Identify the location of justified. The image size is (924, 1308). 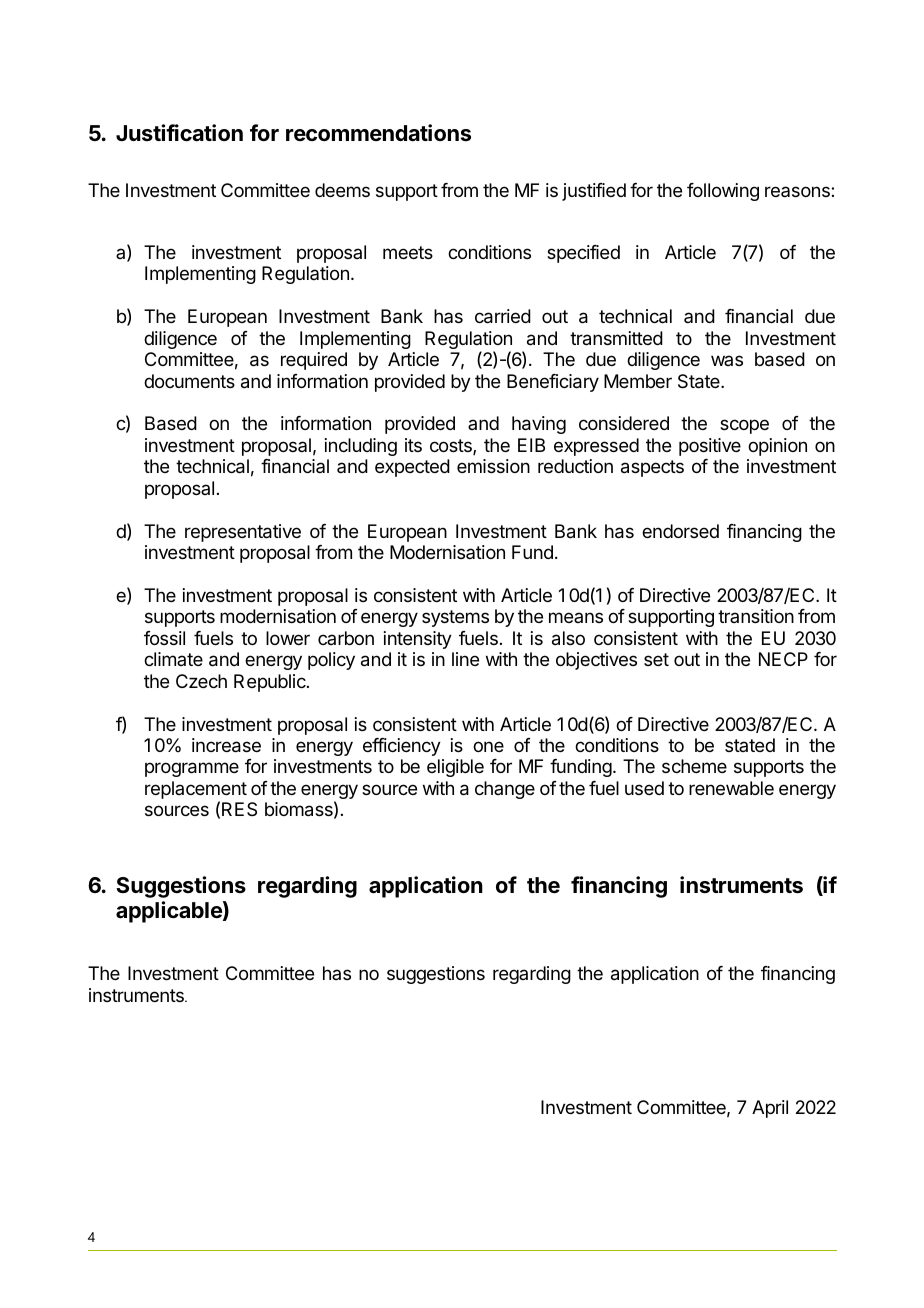
(594, 192).
